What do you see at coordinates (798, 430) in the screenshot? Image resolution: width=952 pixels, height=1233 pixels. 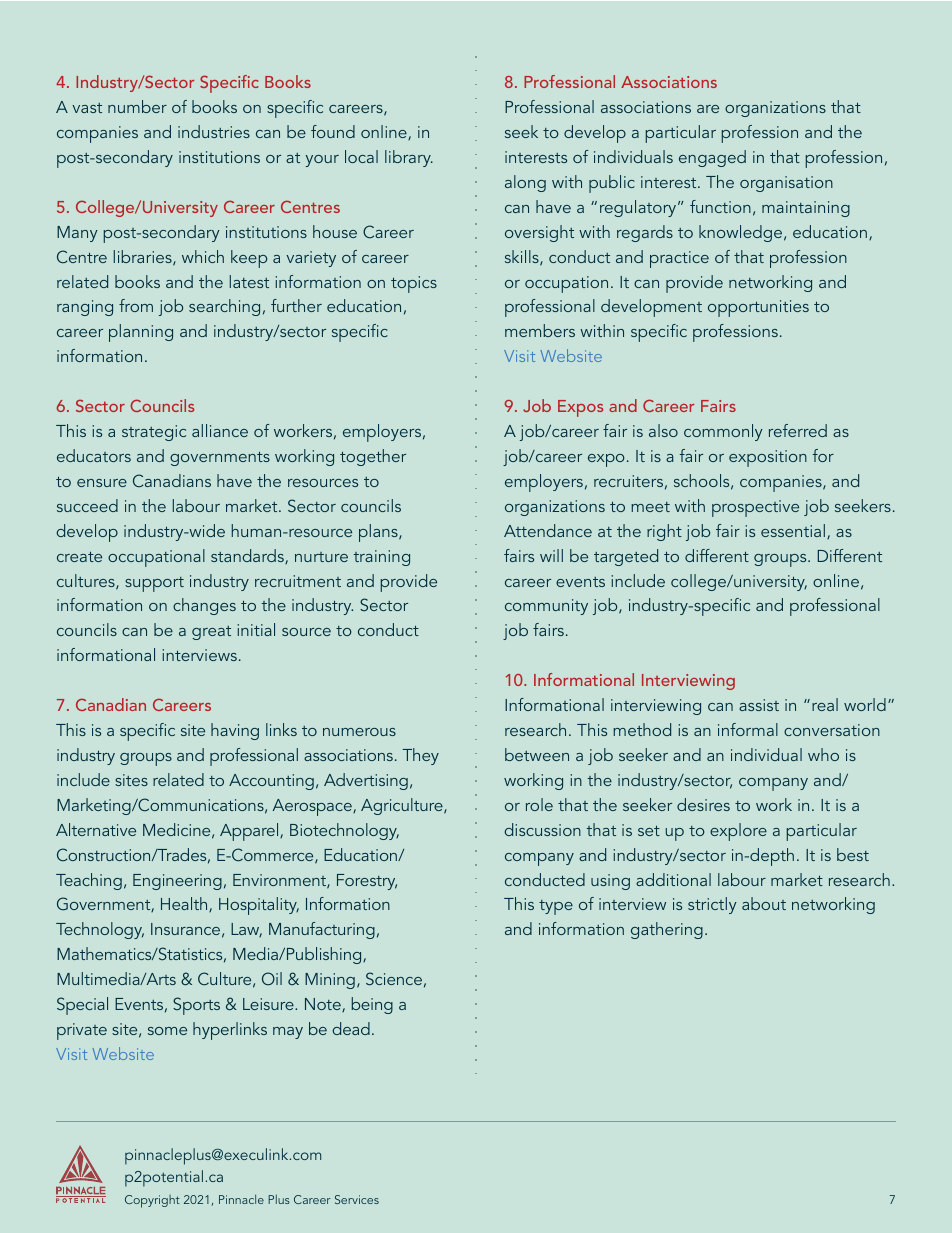 I see `referred` at bounding box center [798, 430].
